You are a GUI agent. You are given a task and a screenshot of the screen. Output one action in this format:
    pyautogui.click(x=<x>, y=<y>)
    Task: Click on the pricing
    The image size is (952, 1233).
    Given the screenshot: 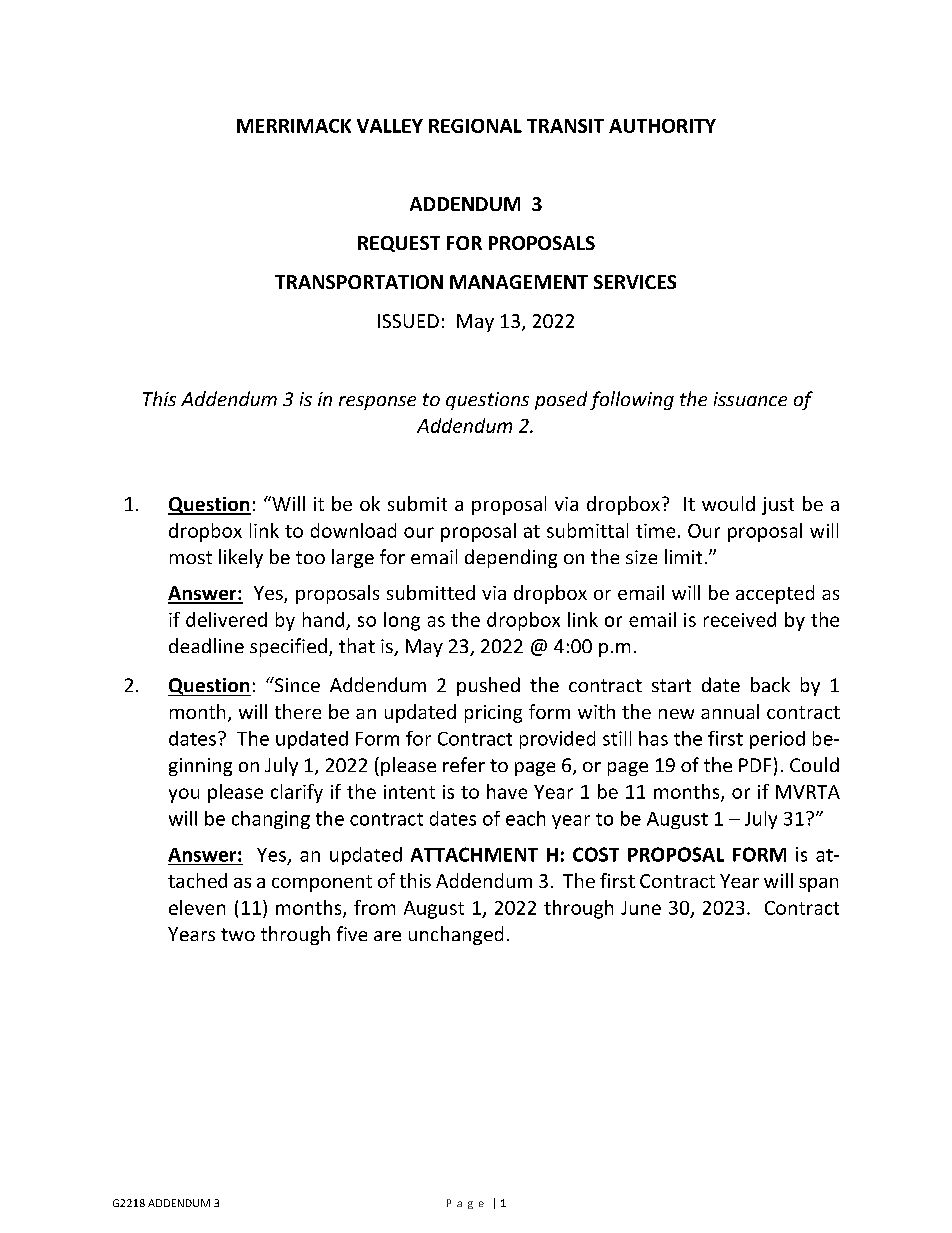 What is the action you would take?
    pyautogui.click(x=493, y=714)
